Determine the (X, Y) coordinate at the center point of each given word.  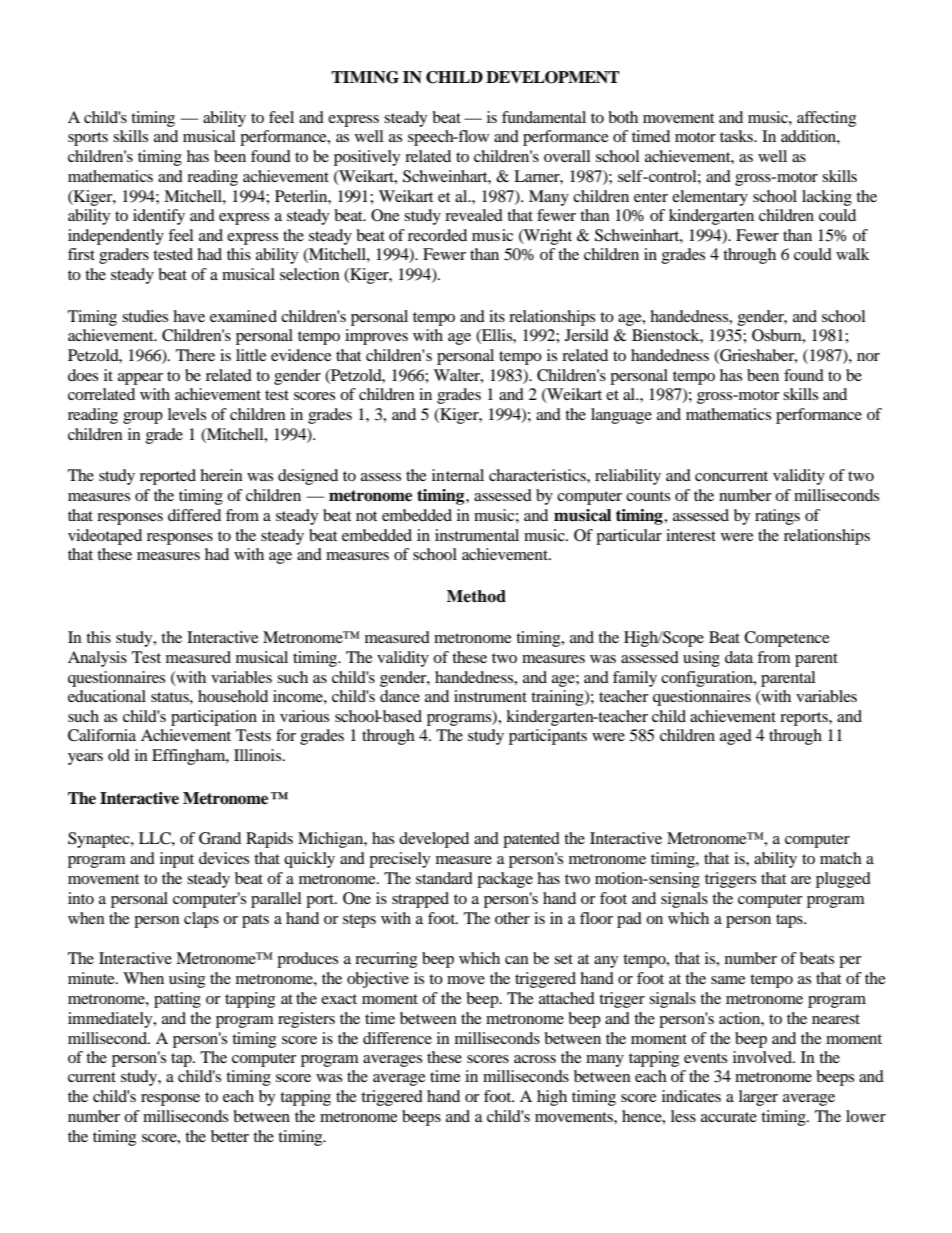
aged (736, 737)
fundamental (544, 117)
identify (159, 217)
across (535, 1059)
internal (458, 475)
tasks (738, 136)
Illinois (259, 755)
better (230, 1136)
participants (548, 737)
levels (187, 414)
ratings (777, 517)
